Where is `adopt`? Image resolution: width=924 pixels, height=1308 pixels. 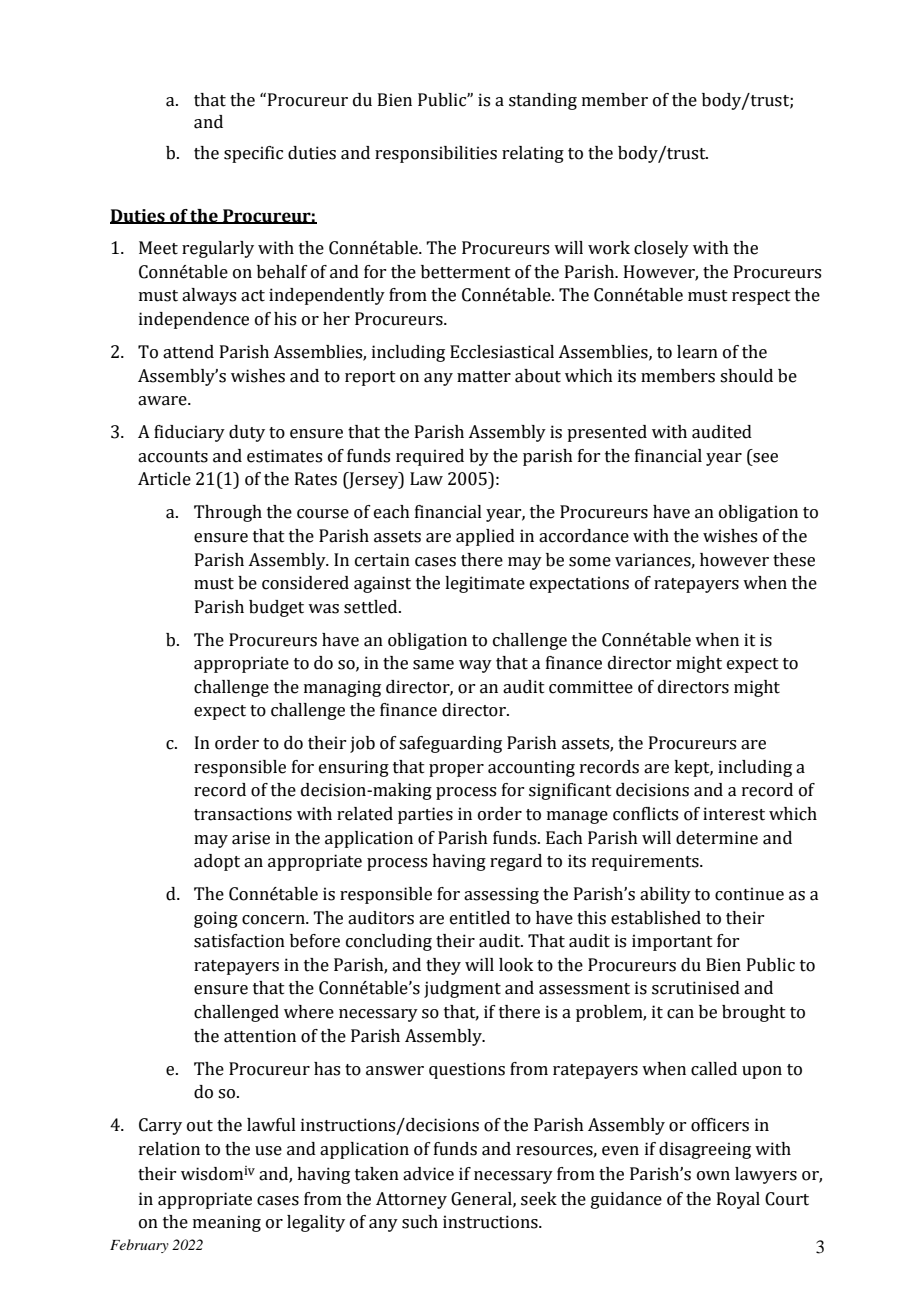
adopt is located at coordinates (217, 862).
